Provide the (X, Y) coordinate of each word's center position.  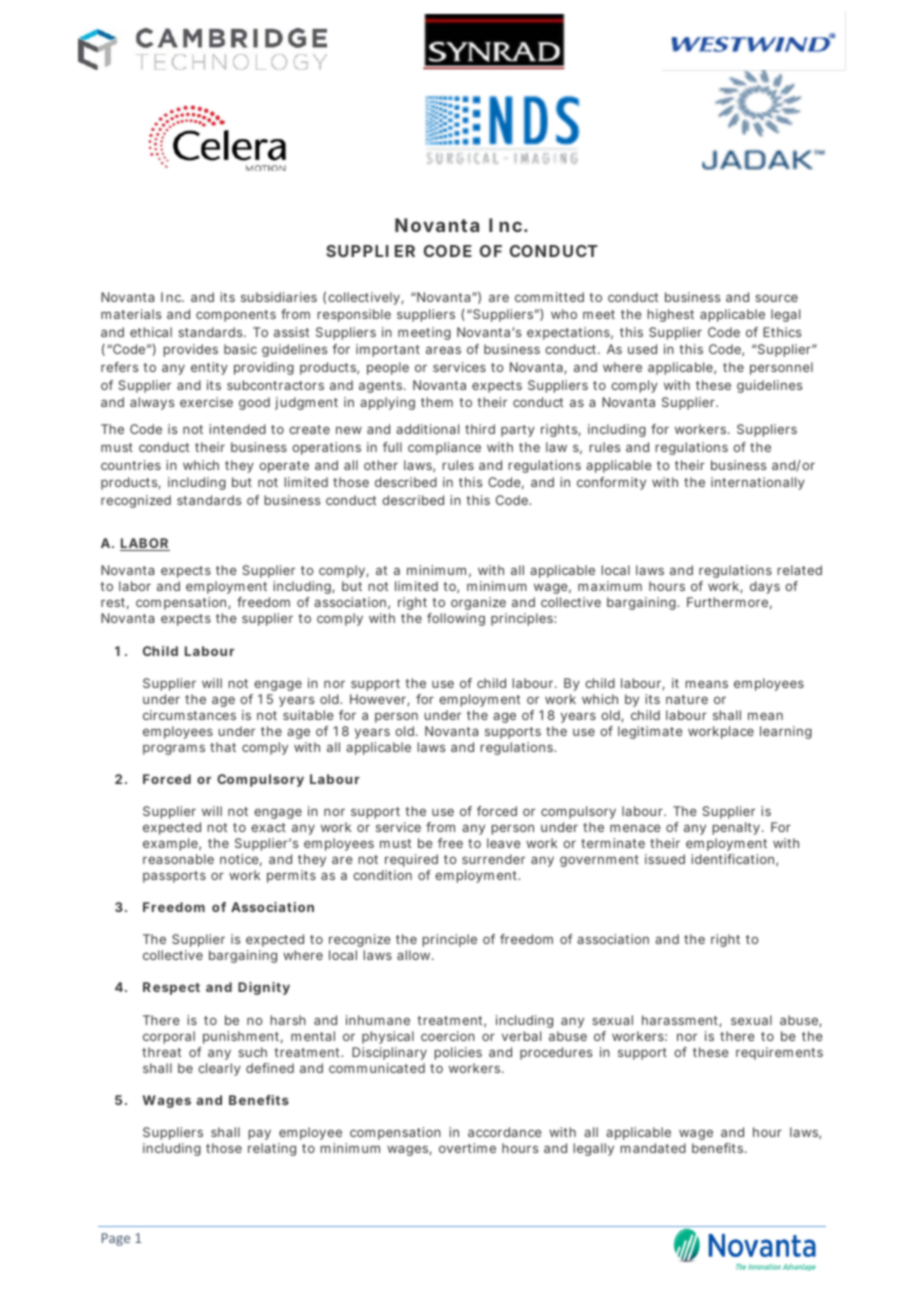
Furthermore (729, 603)
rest (115, 604)
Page (116, 1239)
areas (443, 350)
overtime (467, 1148)
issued (665, 859)
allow (415, 955)
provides (191, 350)
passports (174, 877)
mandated (653, 1148)
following (456, 619)
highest (671, 315)
